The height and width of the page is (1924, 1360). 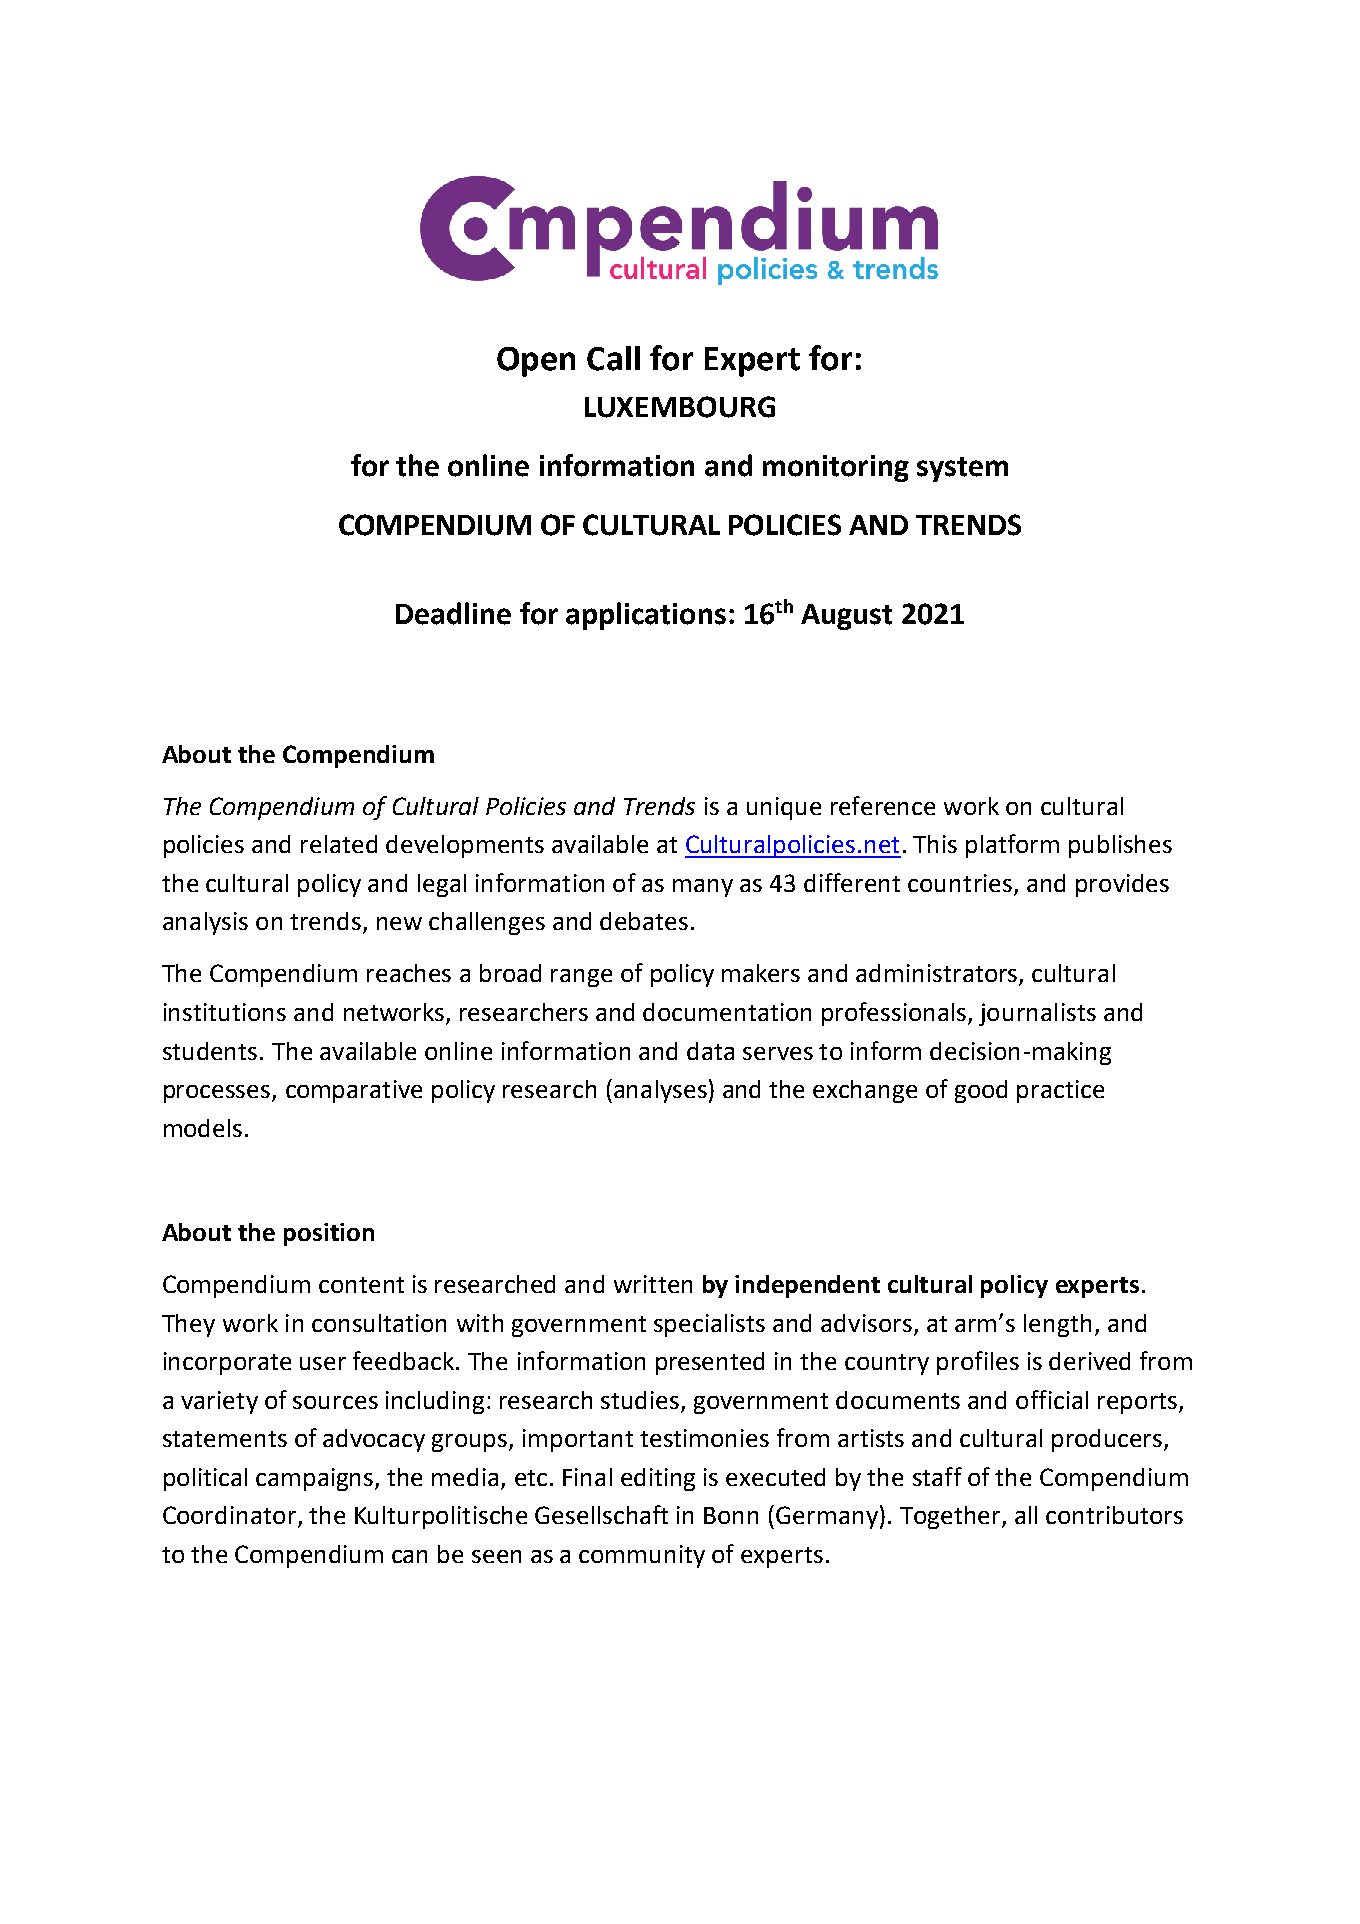 I want to click on related, so click(x=339, y=844).
